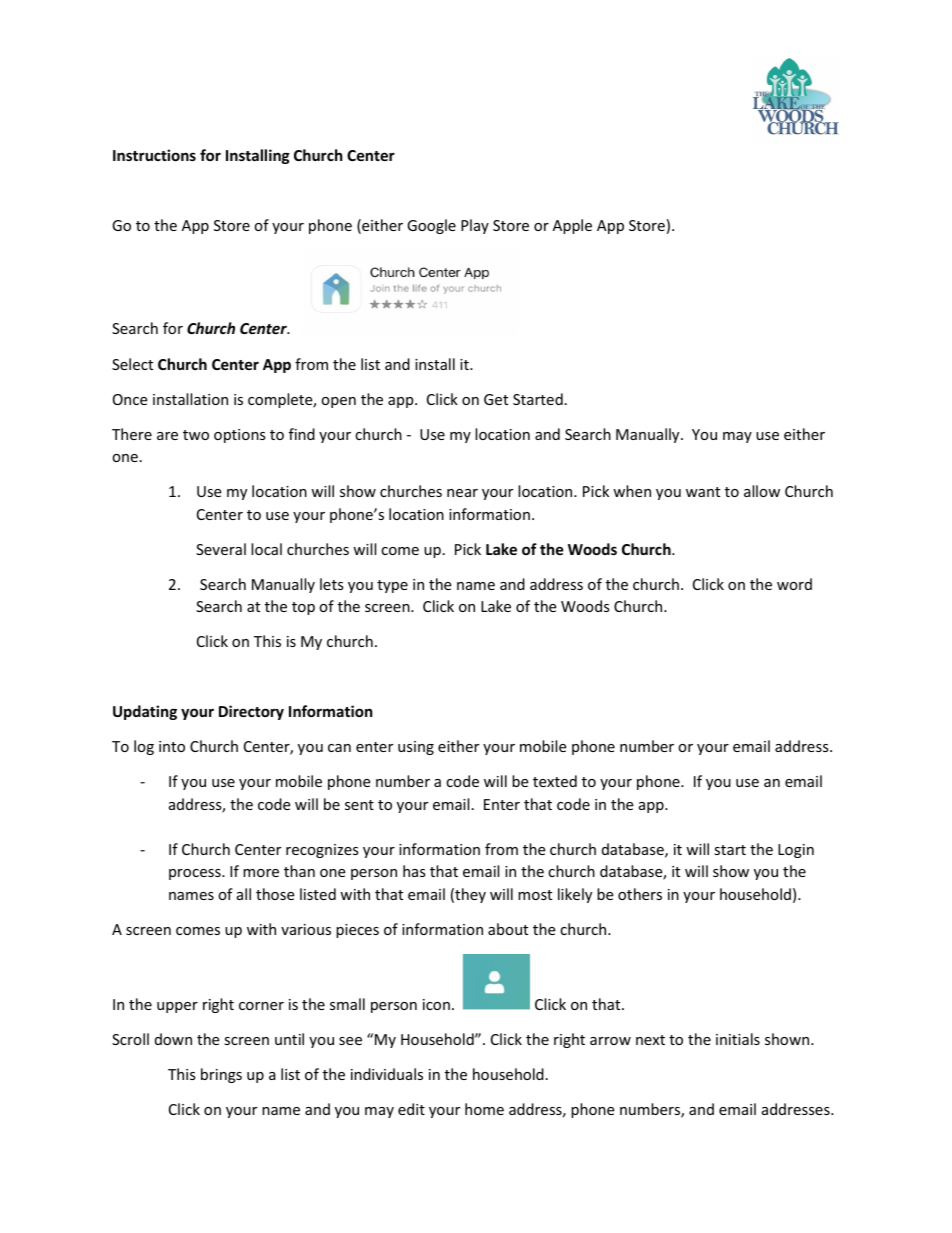 The width and height of the document is (952, 1233). What do you see at coordinates (462, 493) in the document?
I see `near` at bounding box center [462, 493].
